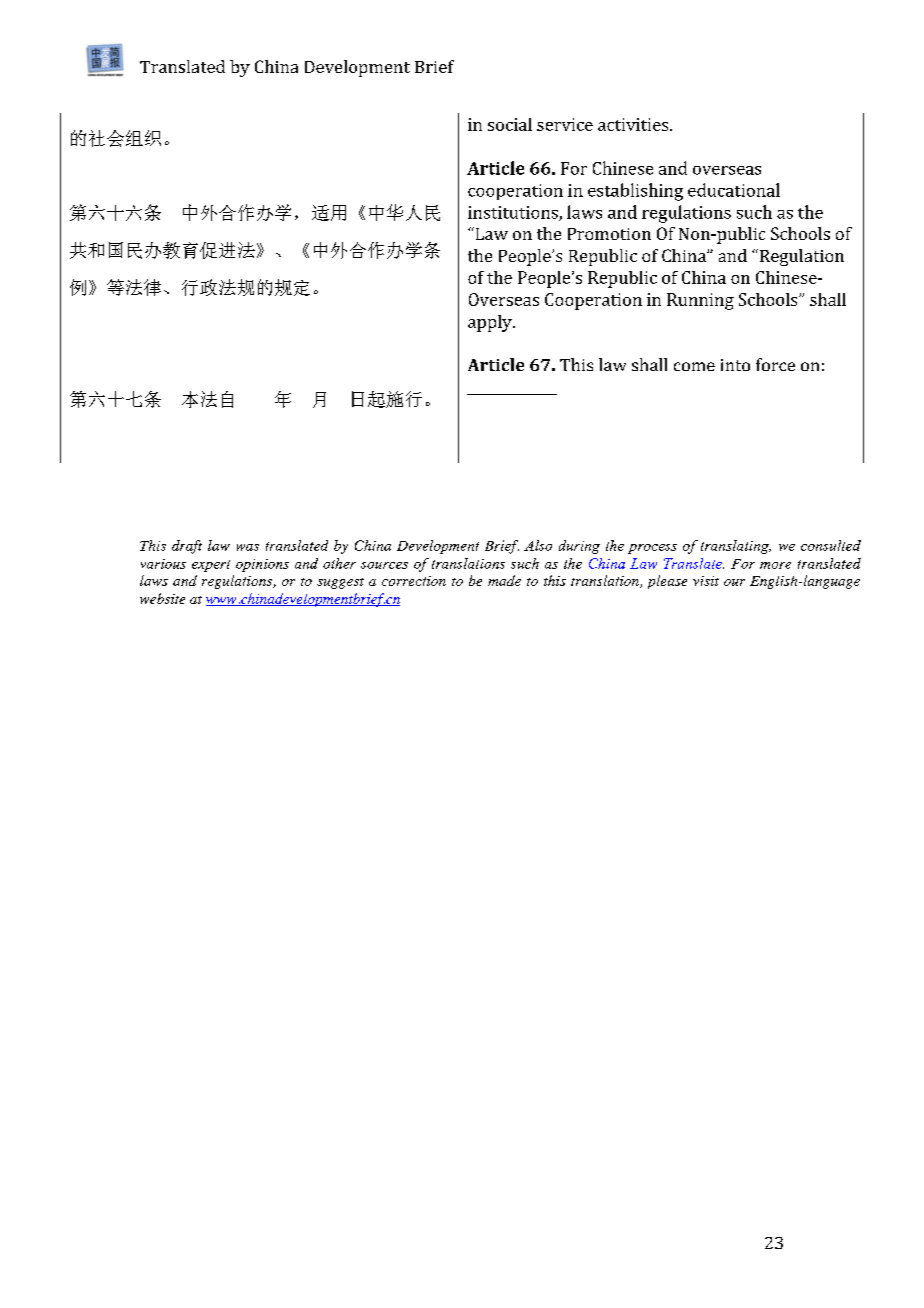 The height and width of the screenshot is (1308, 924). I want to click on apply, so click(491, 323).
